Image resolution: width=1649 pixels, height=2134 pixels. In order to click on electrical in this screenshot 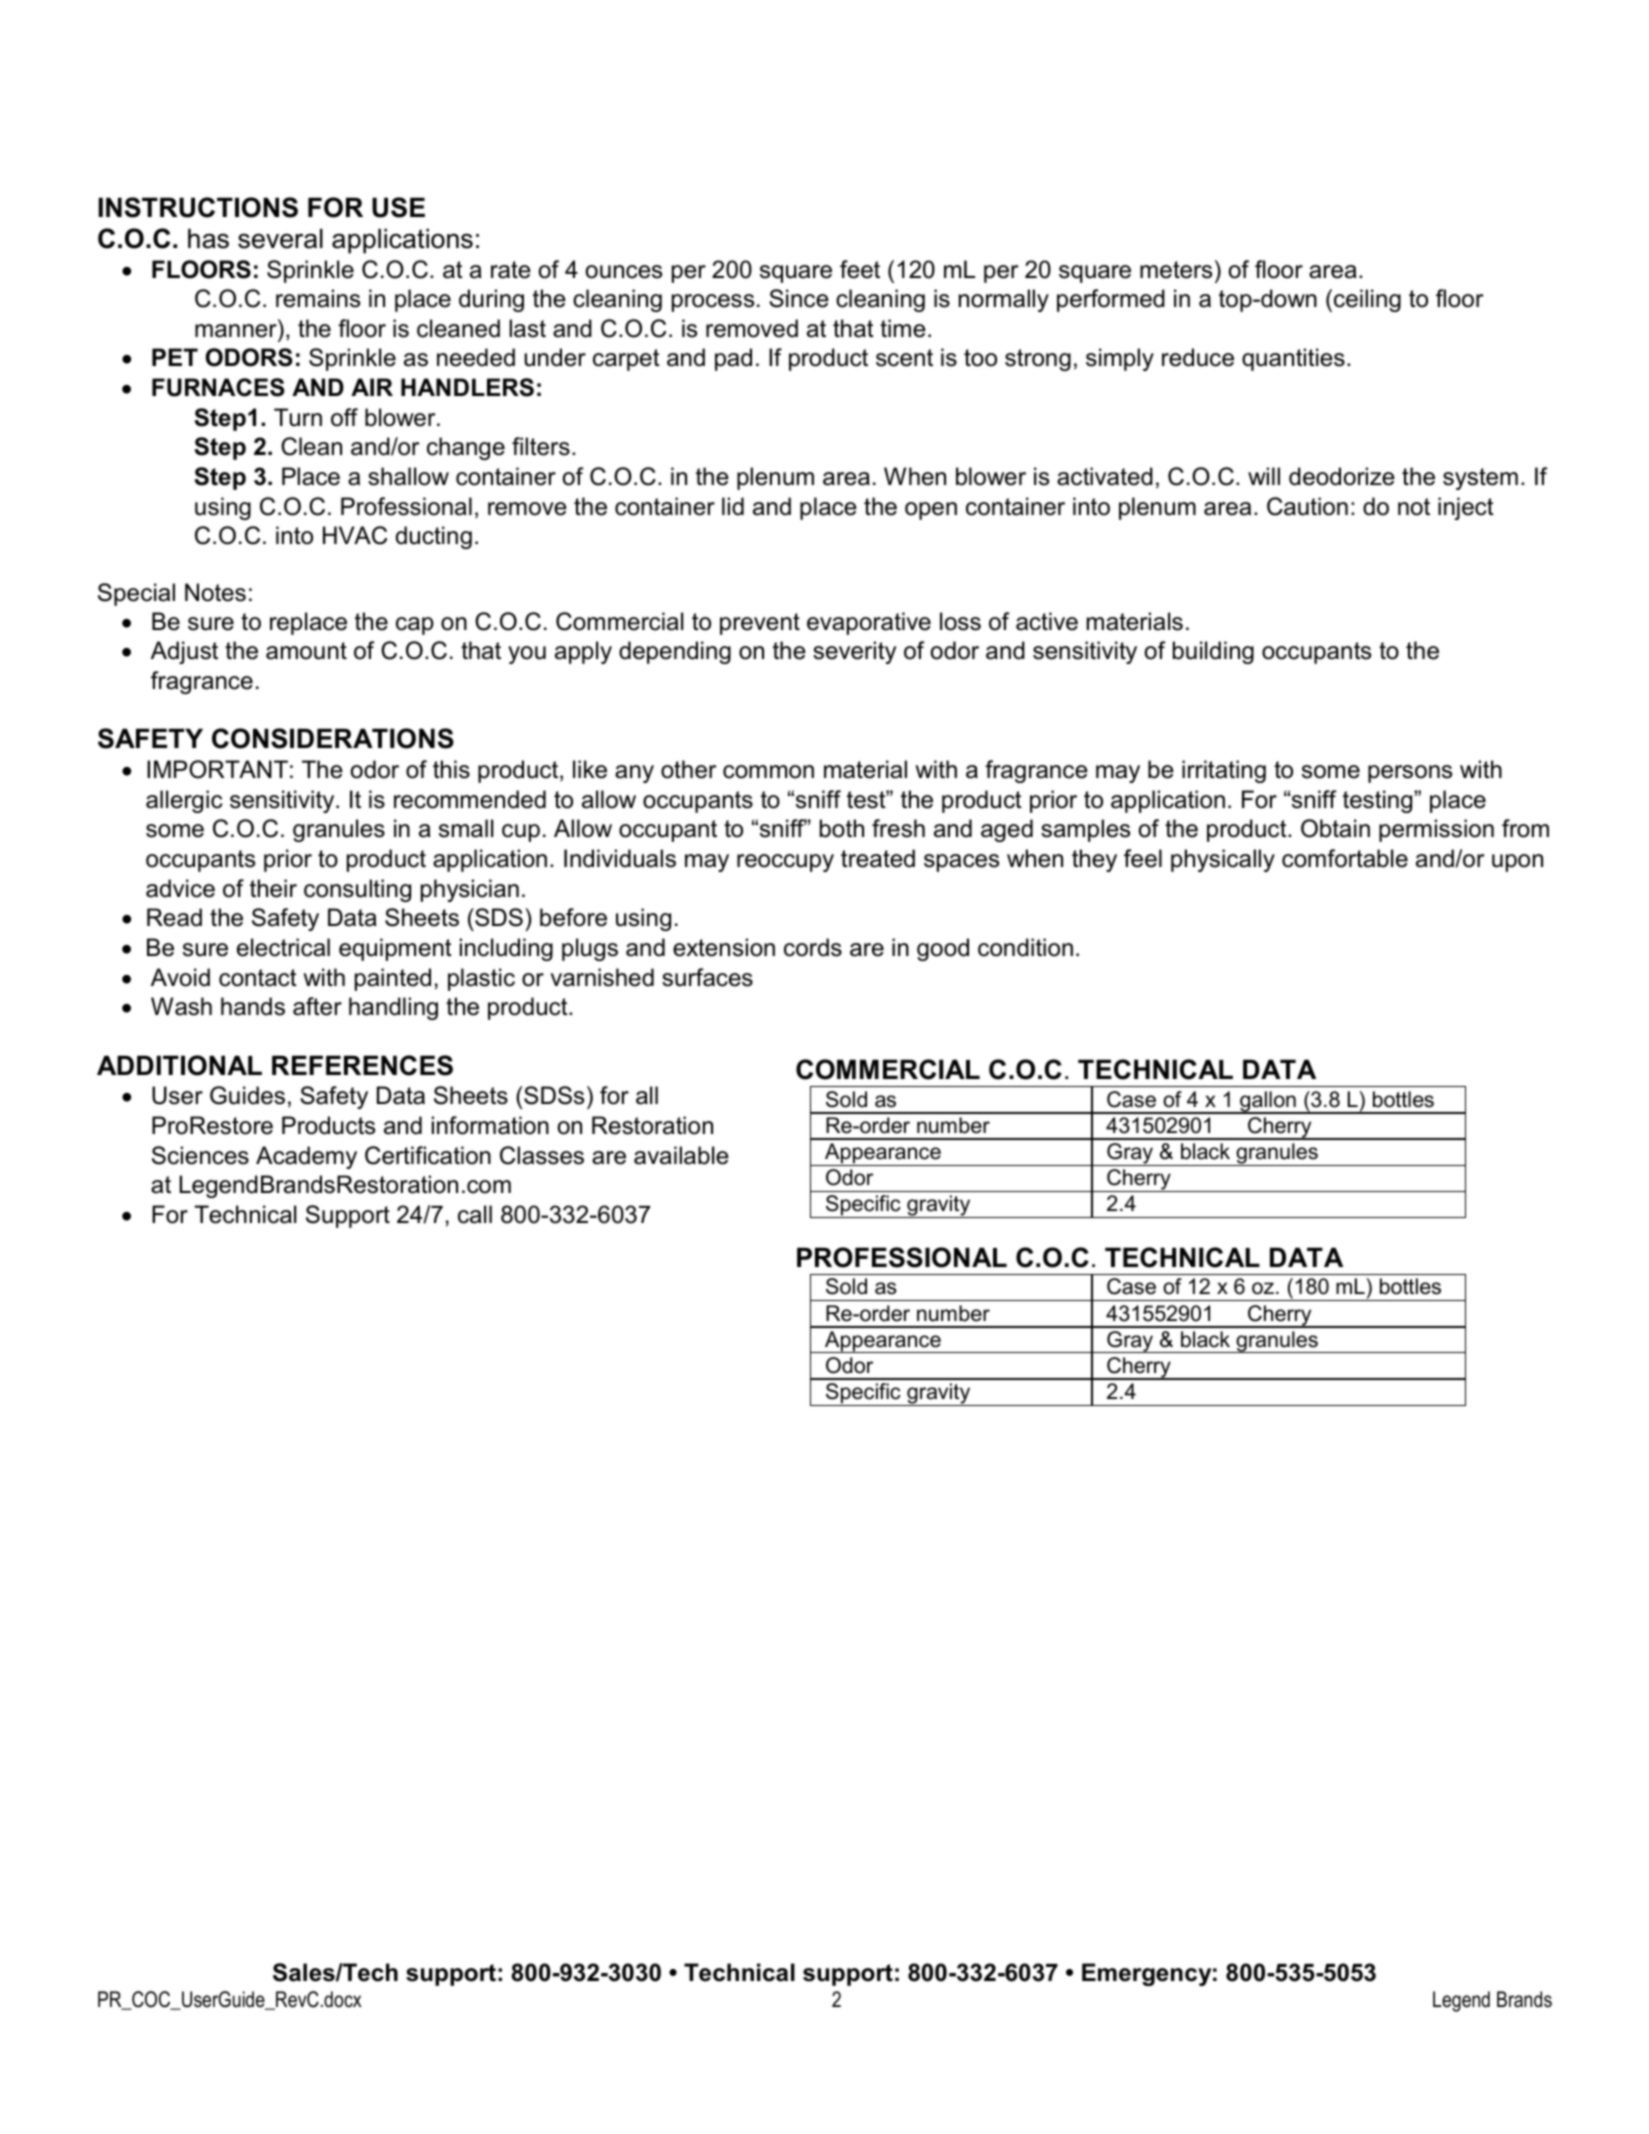, I will do `click(283, 947)`.
